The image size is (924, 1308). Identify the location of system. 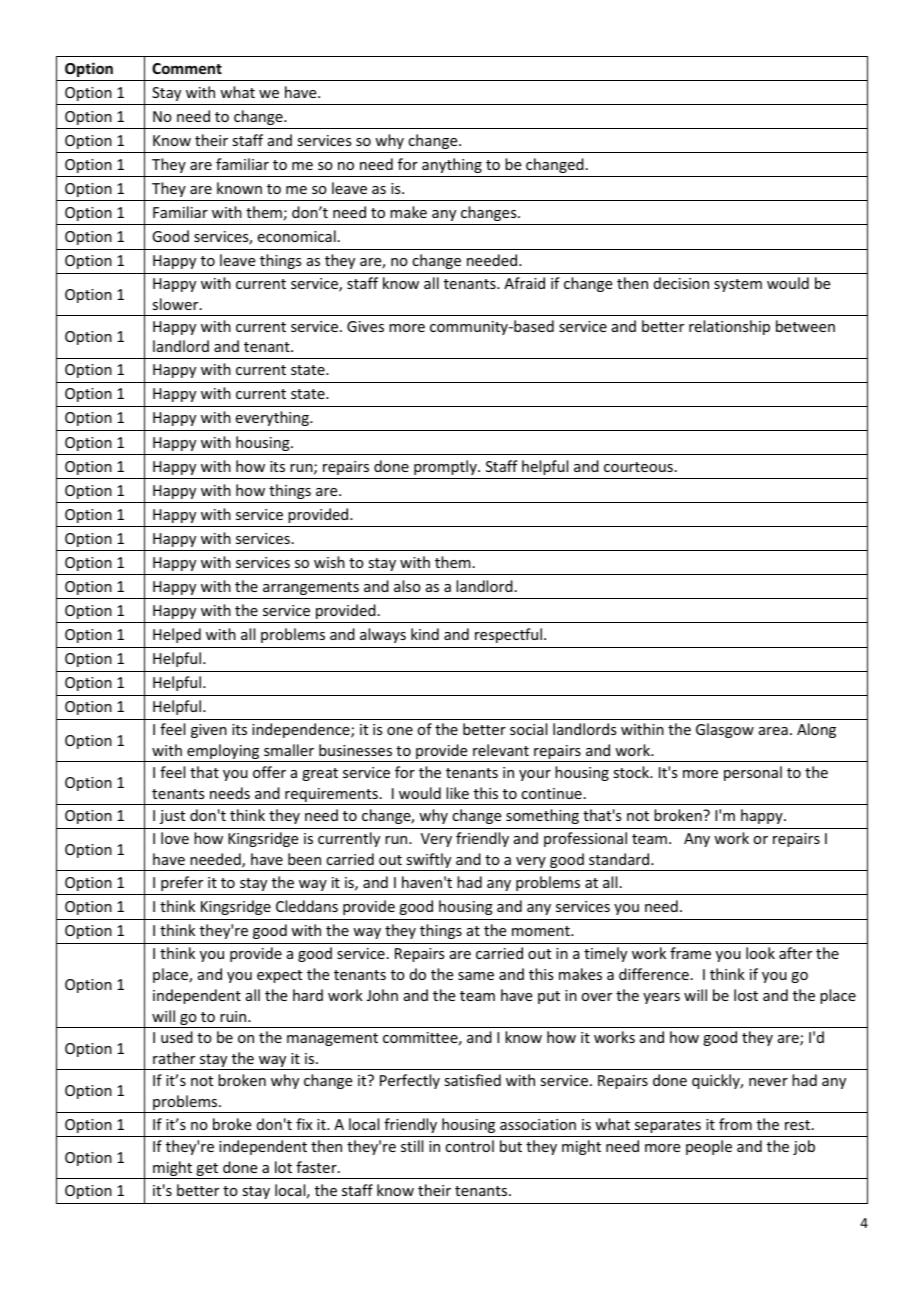
(738, 285).
